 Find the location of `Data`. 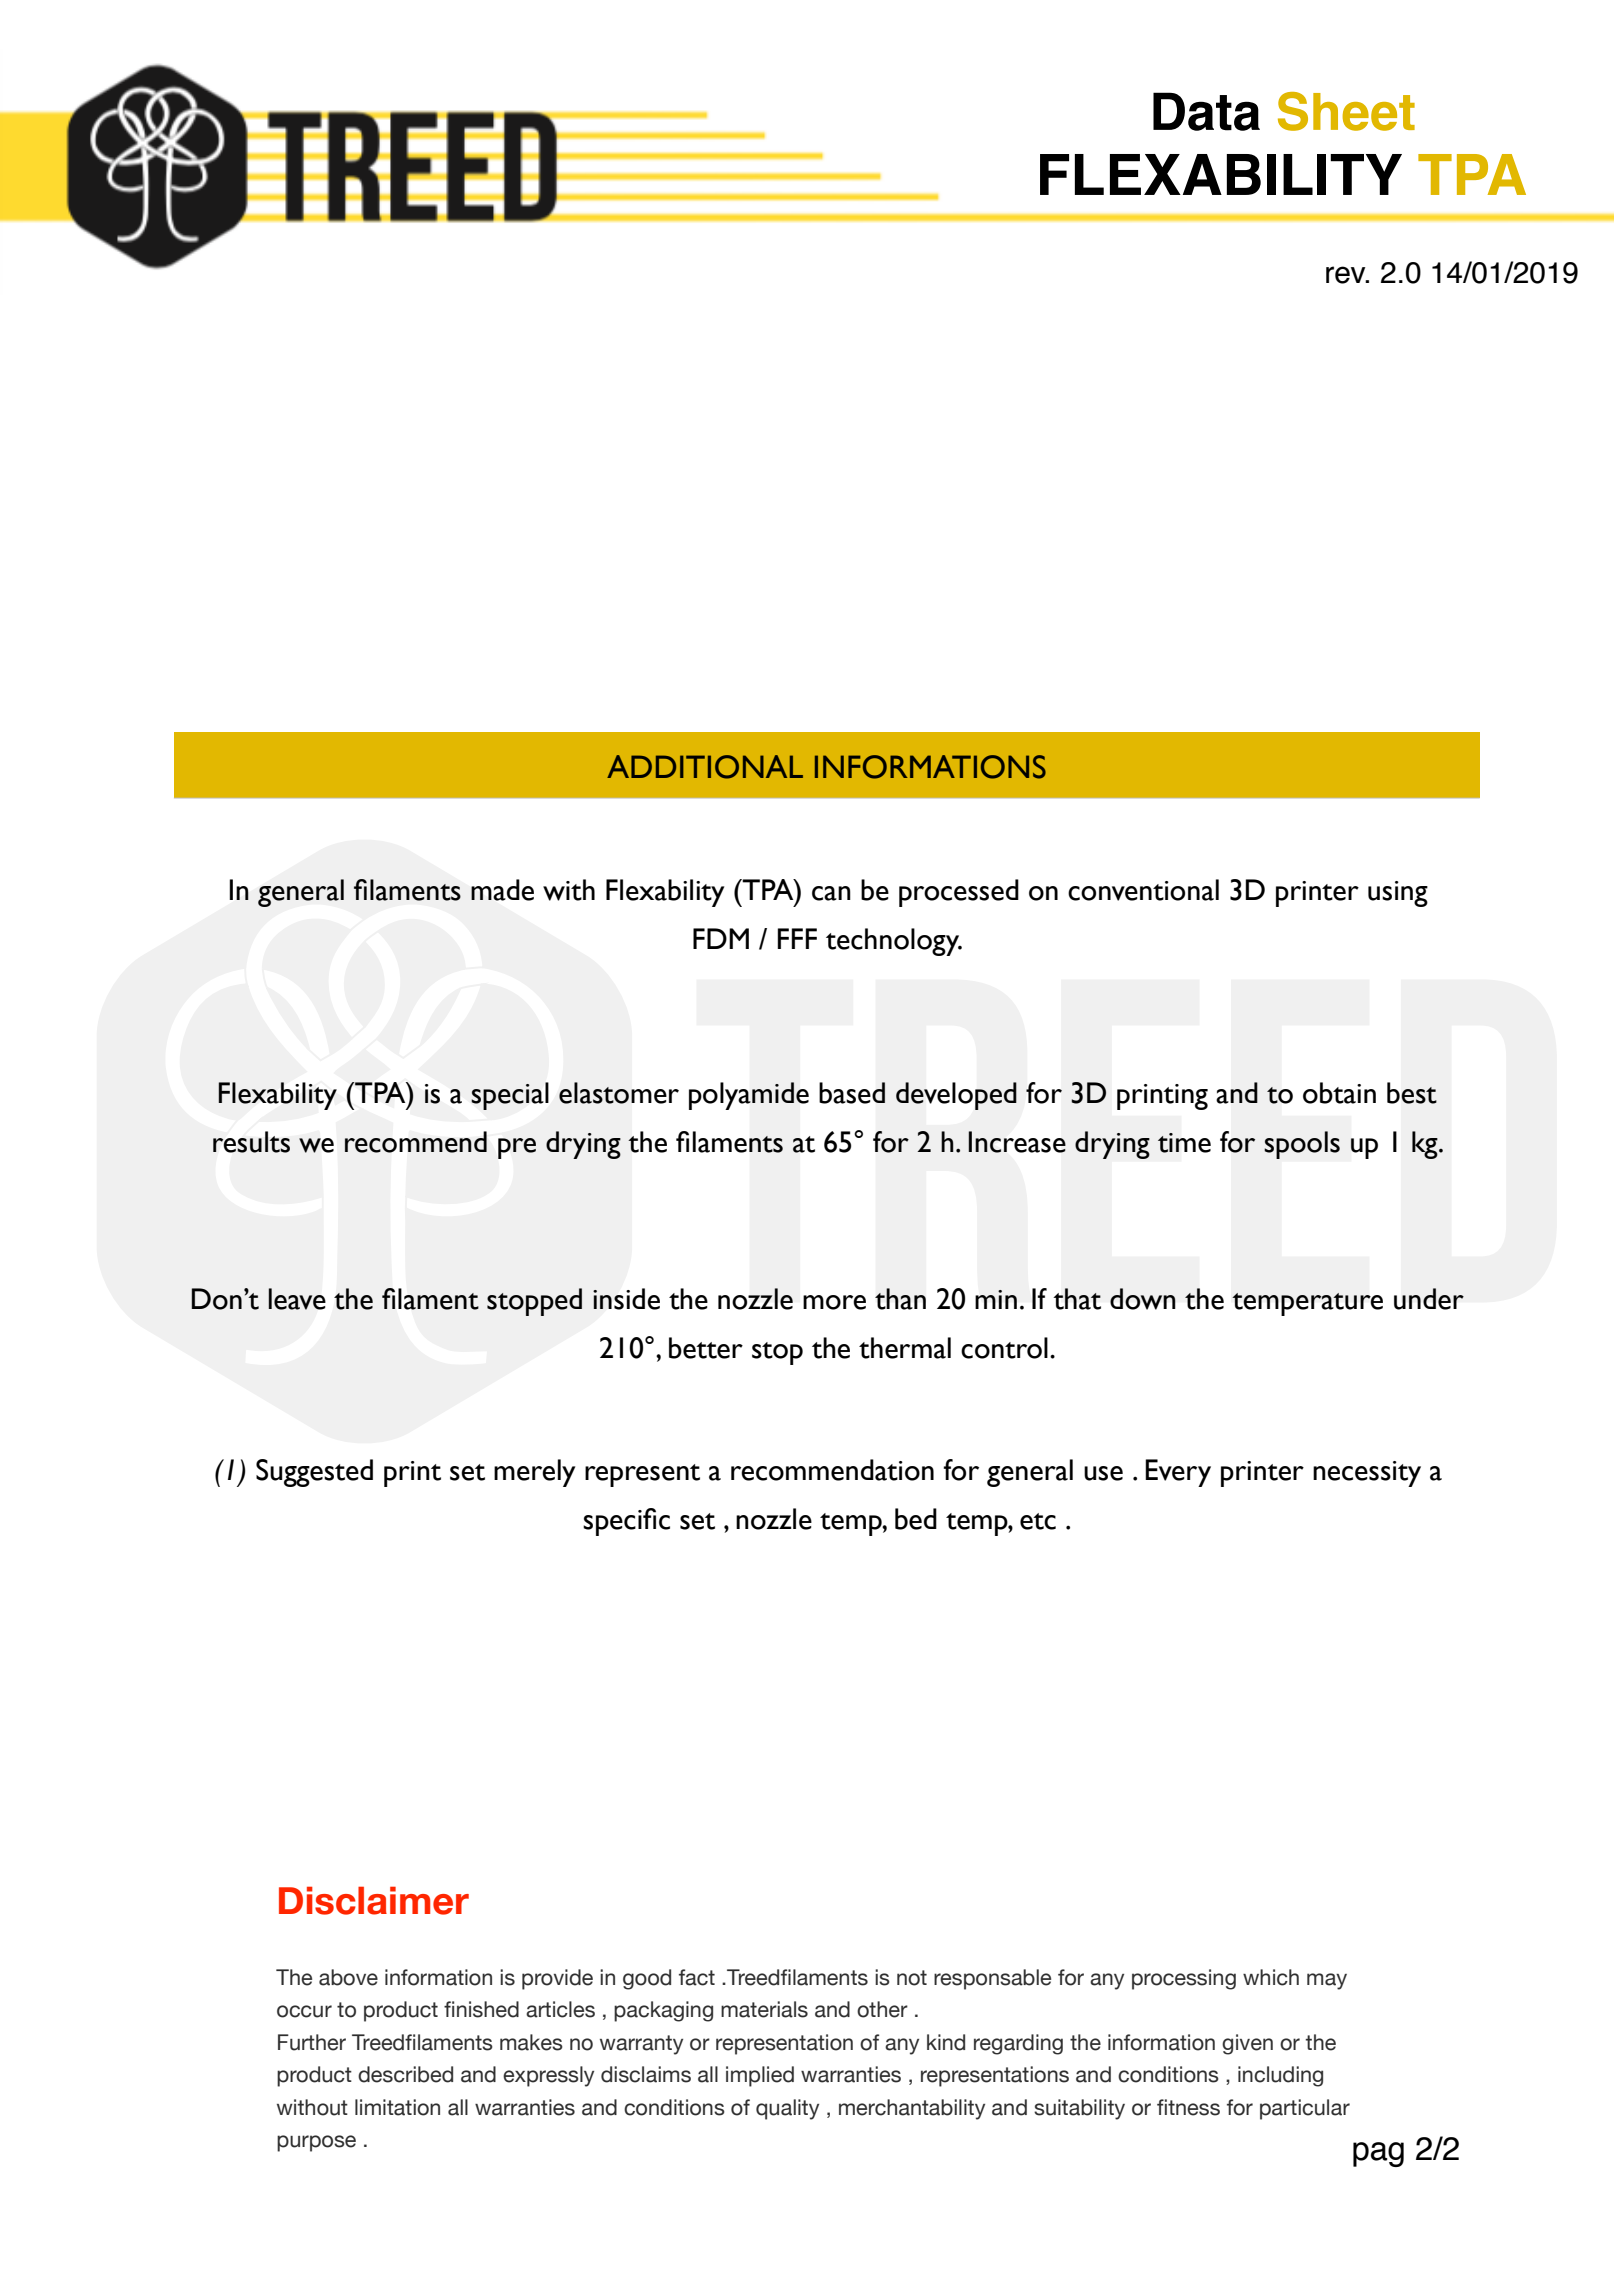

Data is located at coordinates (1206, 111).
